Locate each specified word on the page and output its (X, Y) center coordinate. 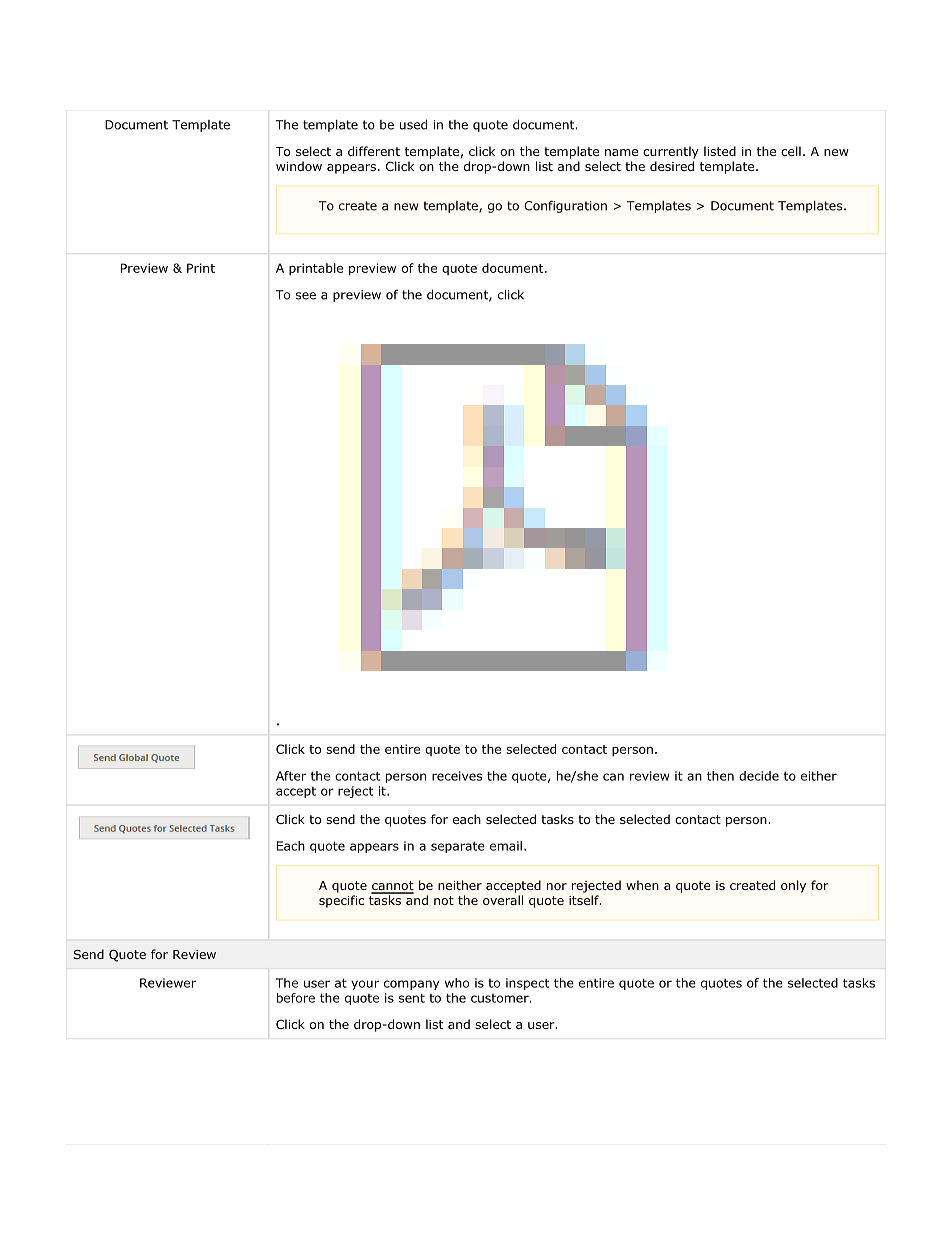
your (365, 985)
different (374, 151)
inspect (527, 984)
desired (672, 166)
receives (457, 776)
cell (791, 151)
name (621, 152)
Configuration (565, 206)
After (291, 776)
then (720, 776)
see (306, 296)
